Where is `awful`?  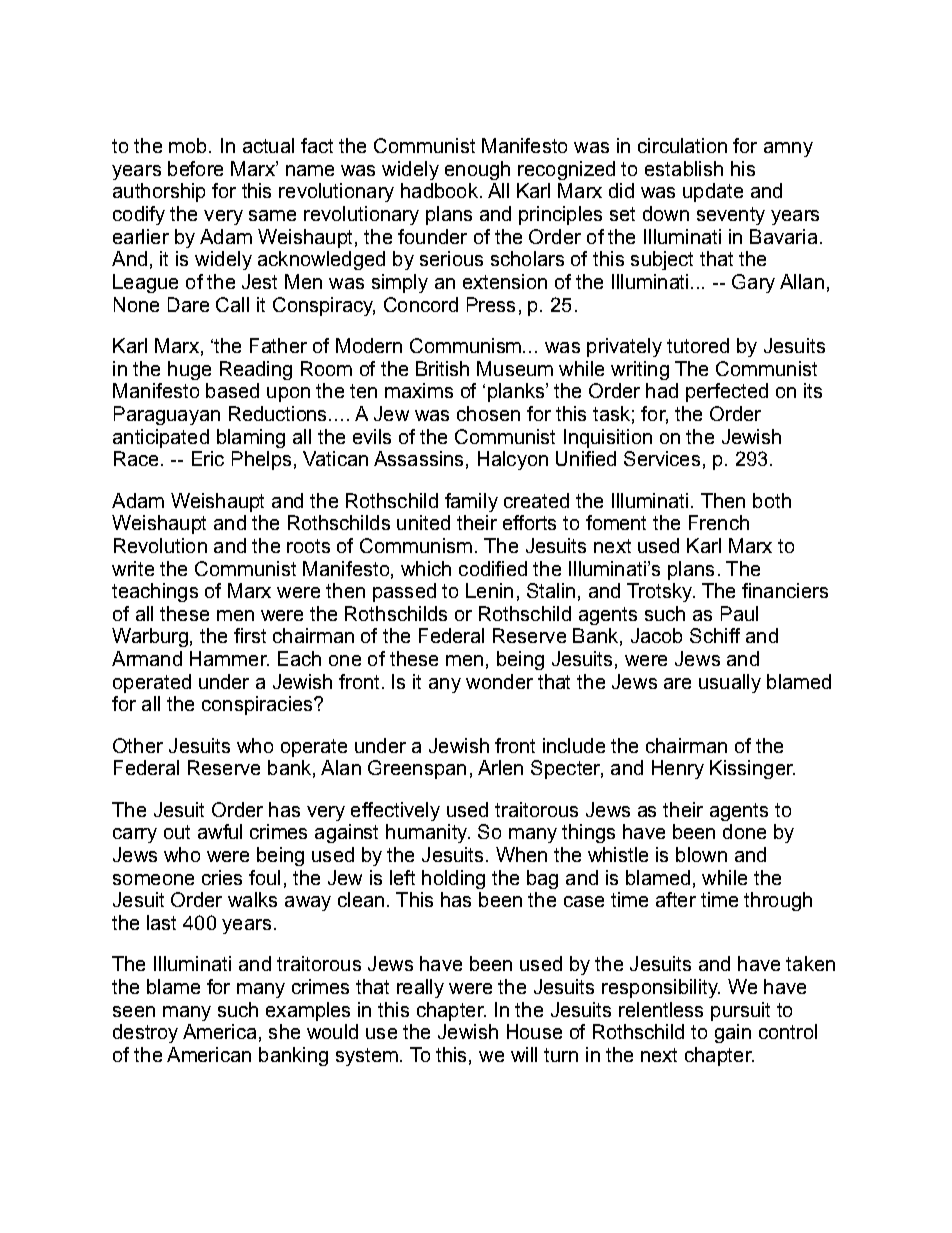
awful is located at coordinates (220, 831).
